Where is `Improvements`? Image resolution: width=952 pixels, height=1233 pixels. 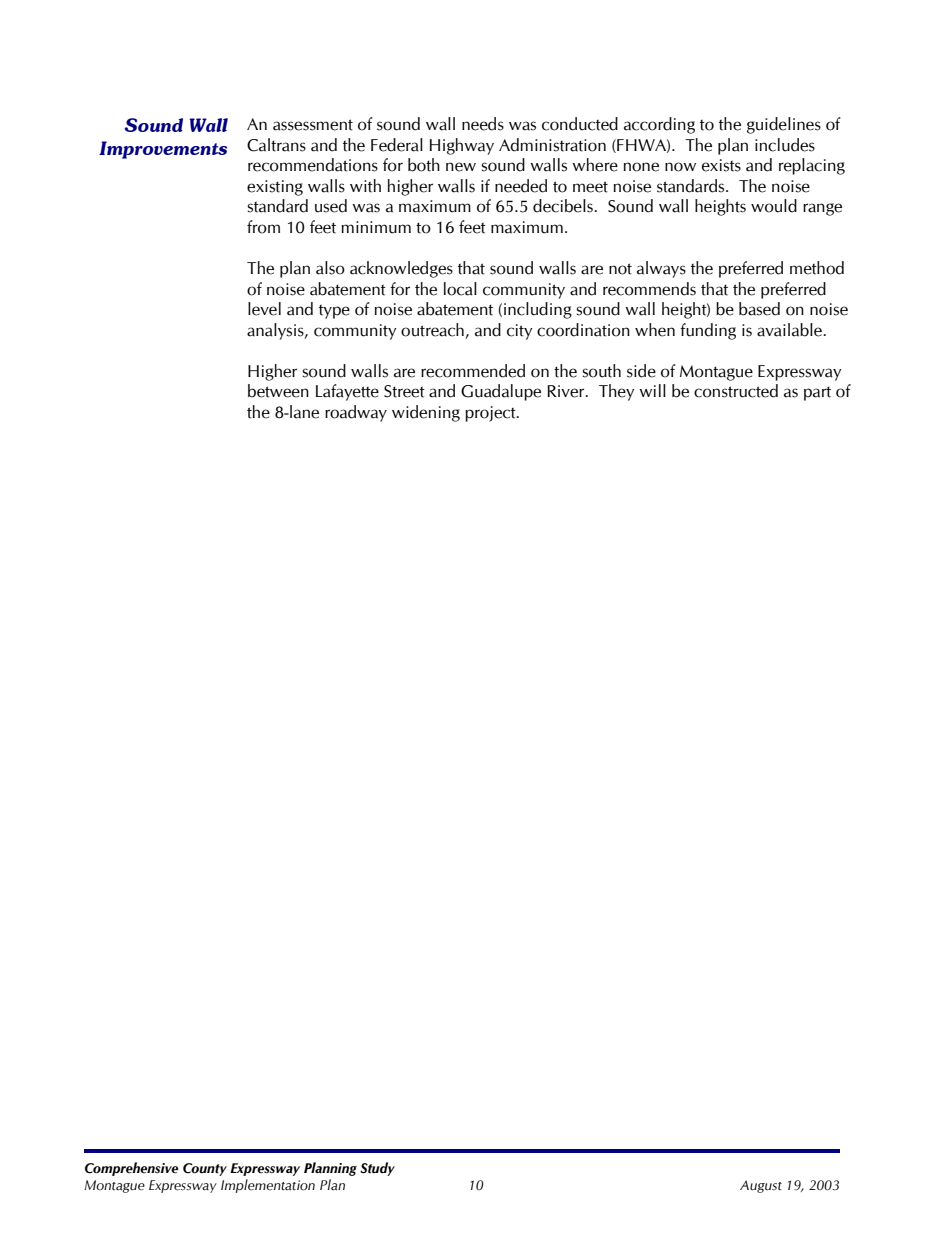
Improvements is located at coordinates (163, 150).
